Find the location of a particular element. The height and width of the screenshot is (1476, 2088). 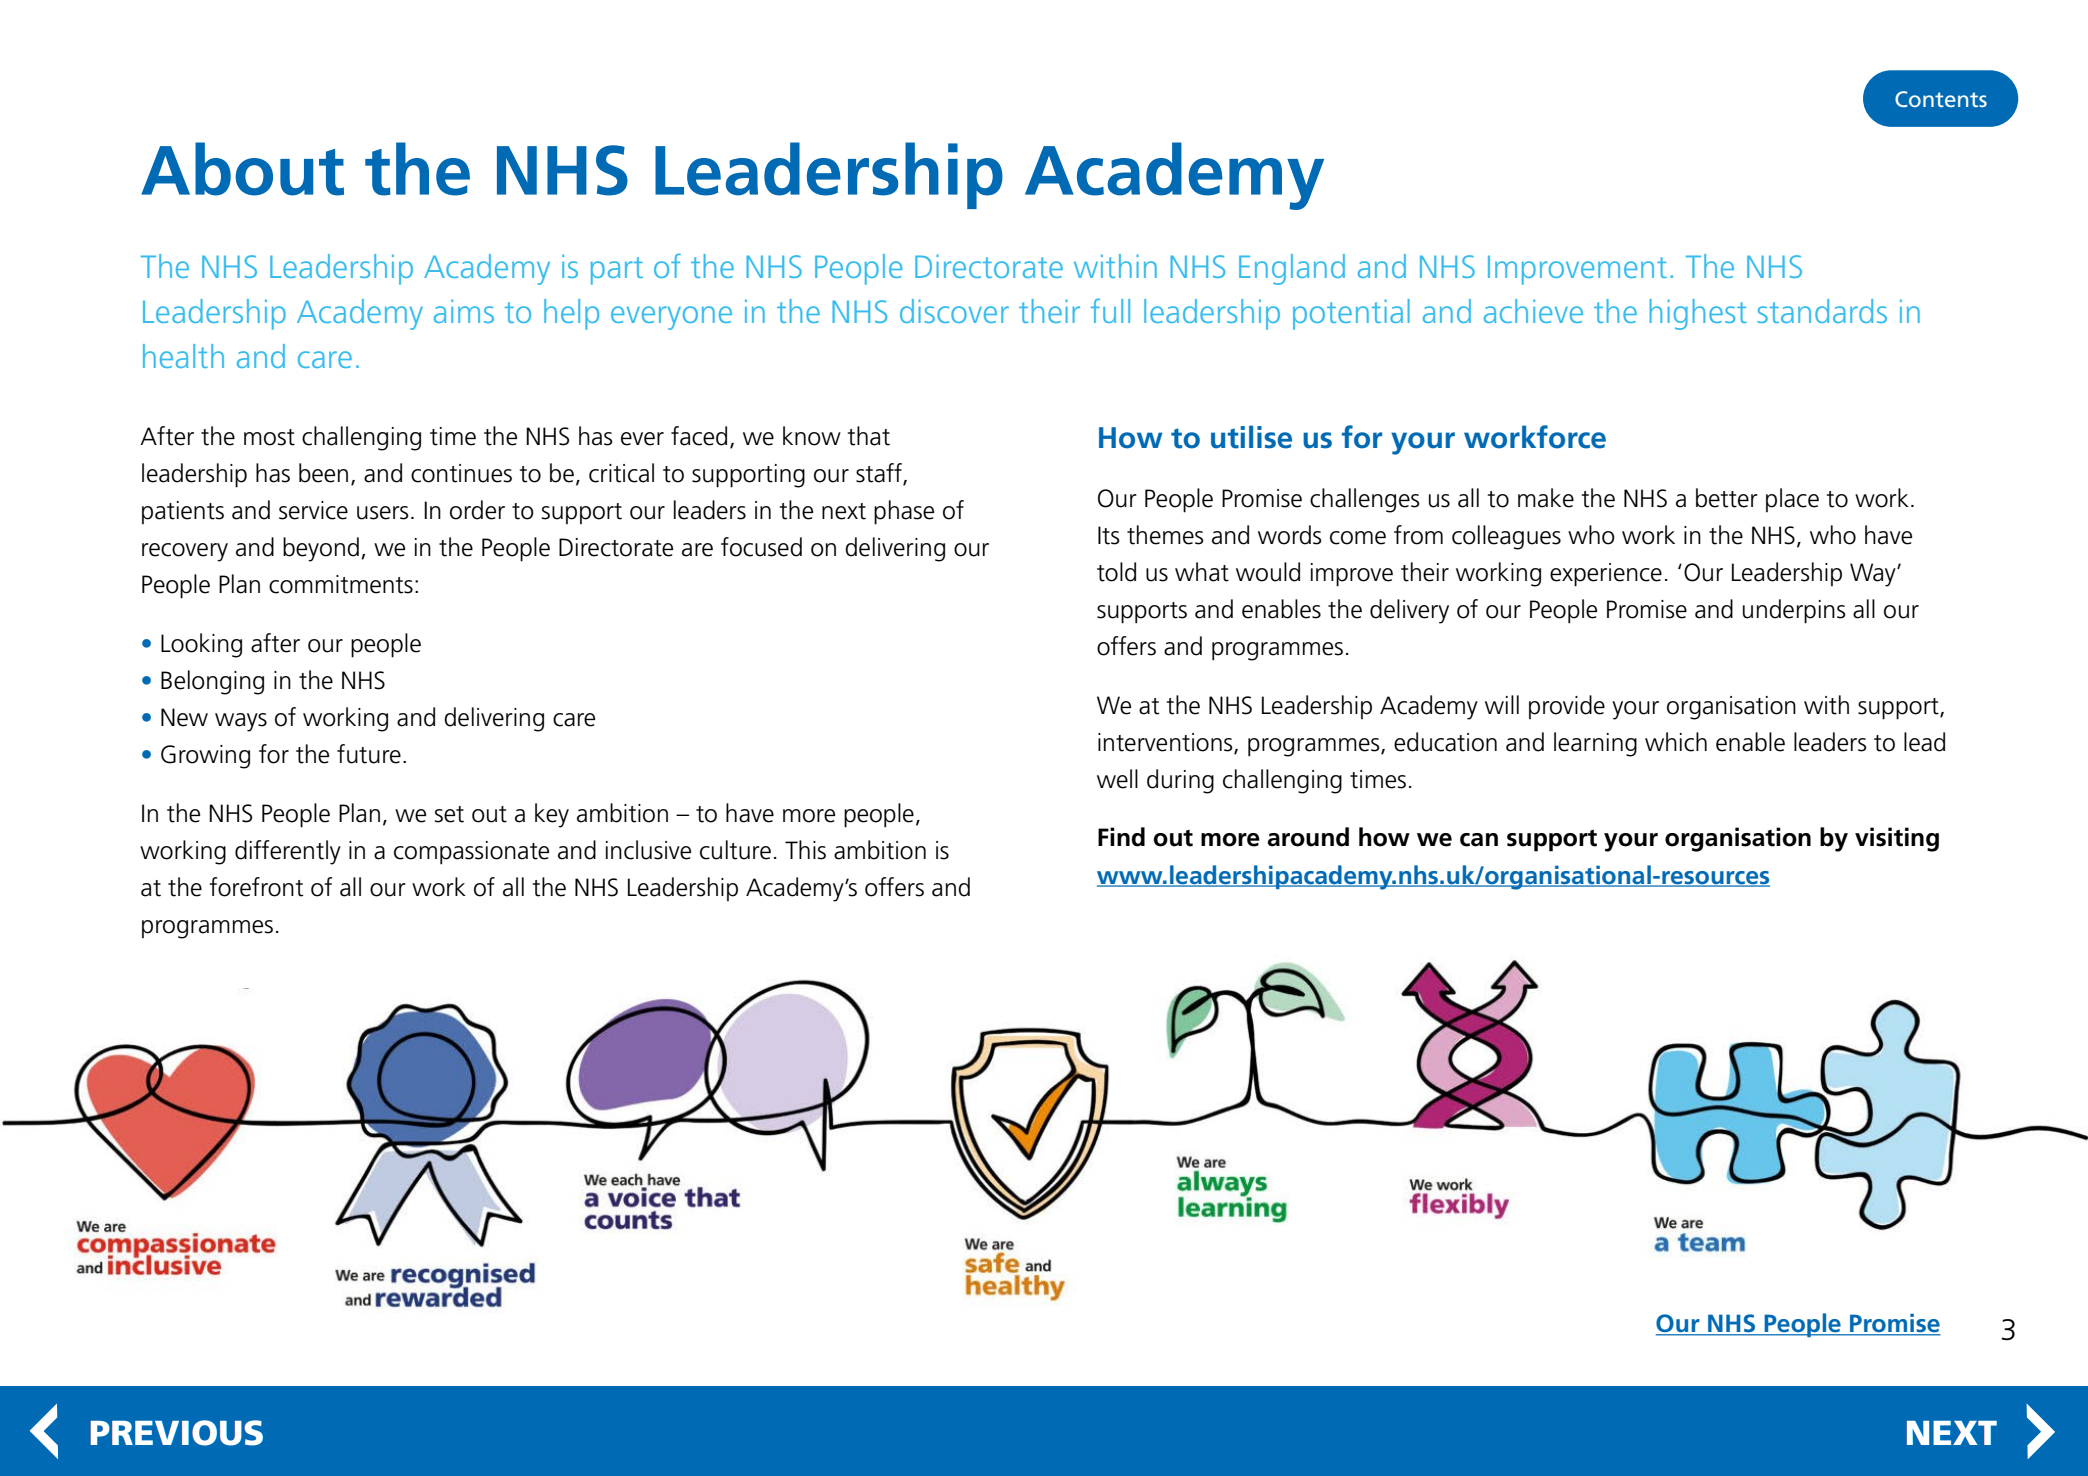

England is located at coordinates (1292, 269).
